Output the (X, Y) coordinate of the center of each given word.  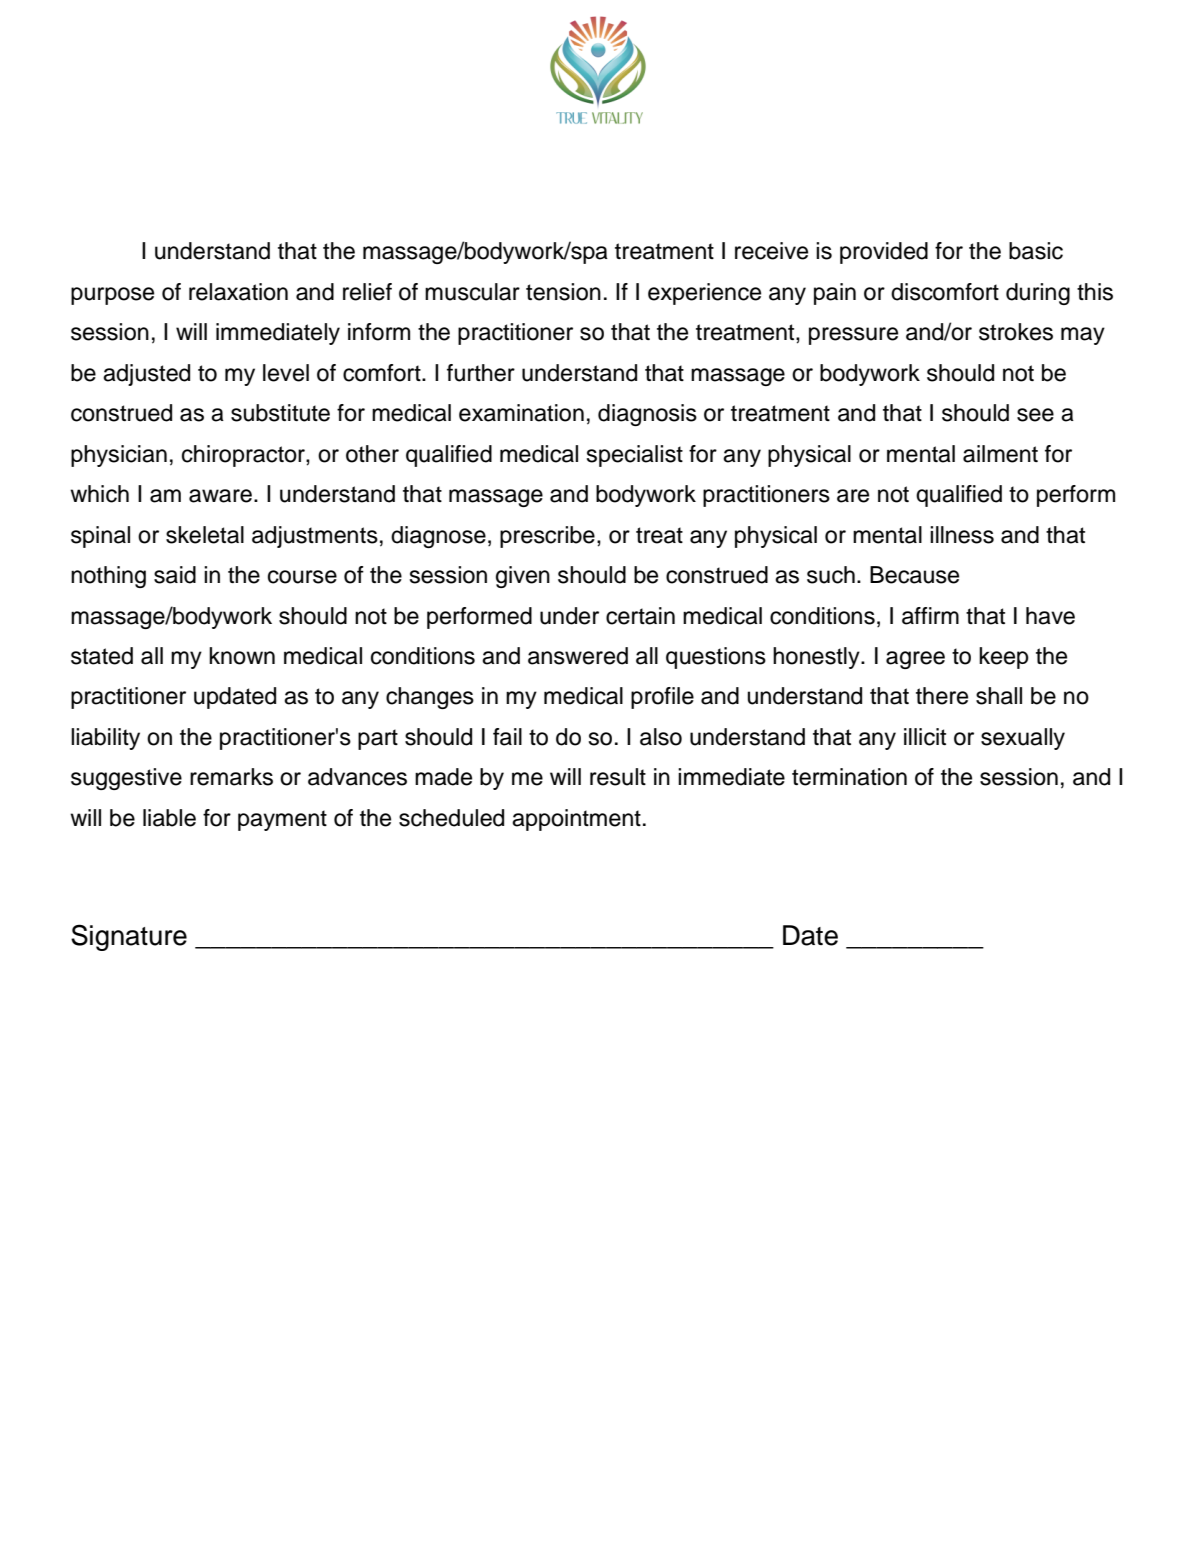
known (242, 656)
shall (999, 696)
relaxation (238, 292)
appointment (576, 820)
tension (563, 292)
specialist (634, 456)
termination (849, 777)
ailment (1000, 454)
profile (662, 698)
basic (1036, 251)
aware (220, 496)
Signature (129, 937)
